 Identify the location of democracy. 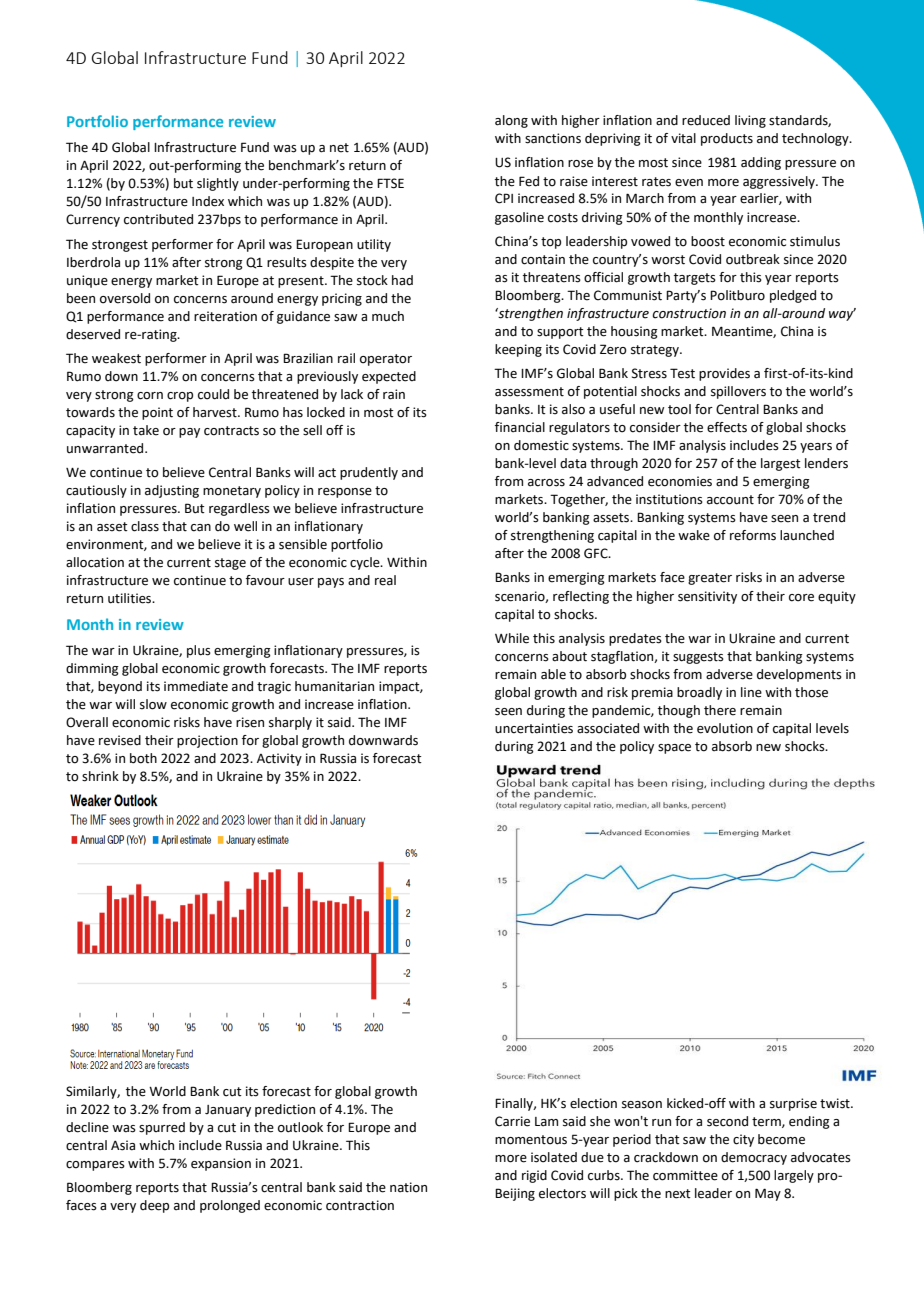
(754, 1158).
